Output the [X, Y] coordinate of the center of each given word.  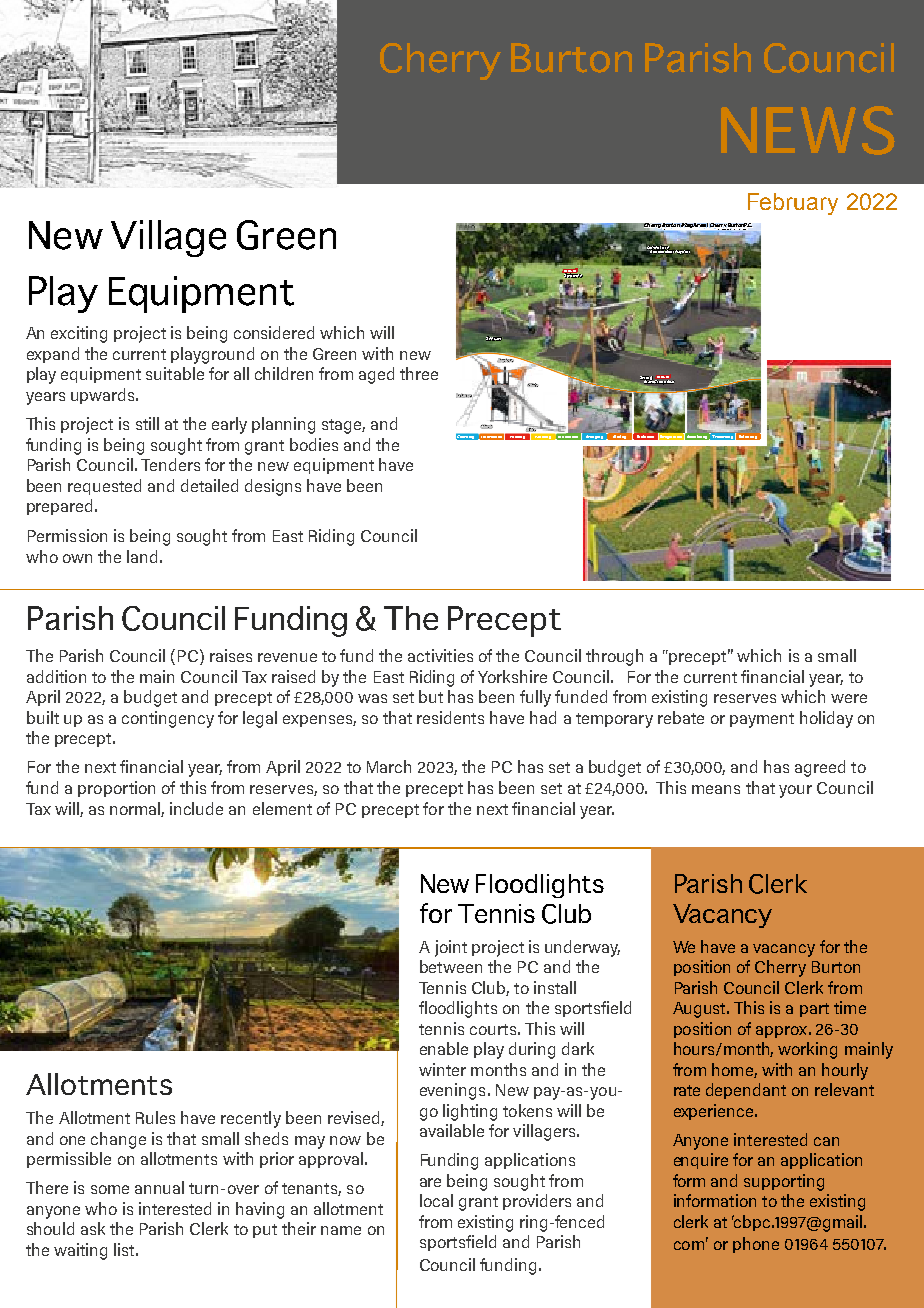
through [614, 657]
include [196, 808]
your [795, 791]
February [793, 204]
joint [451, 948]
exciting [79, 334]
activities [440, 655]
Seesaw [494, 338]
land [142, 556]
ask [93, 1228]
